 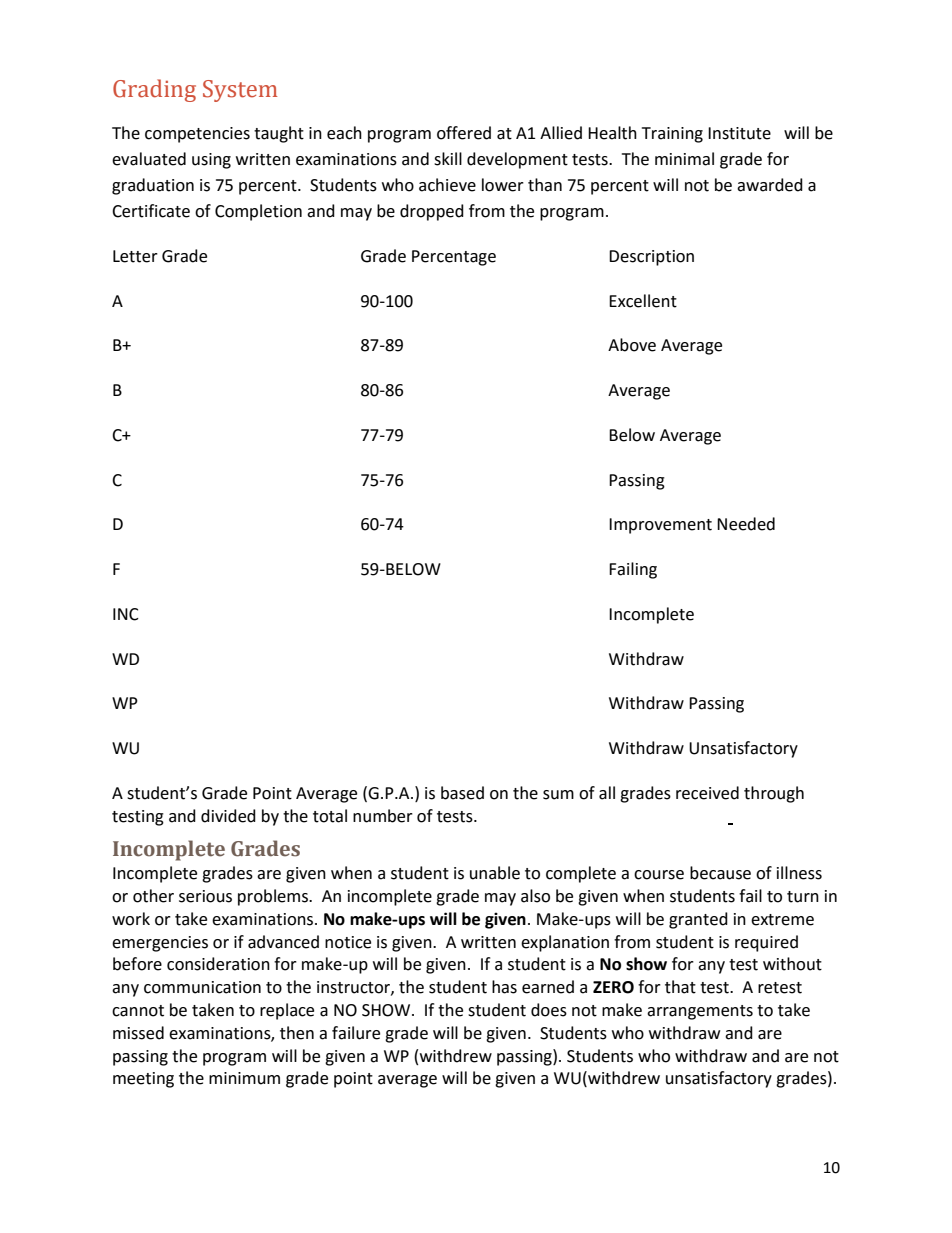 What do you see at coordinates (746, 524) in the page?
I see `Needed` at bounding box center [746, 524].
